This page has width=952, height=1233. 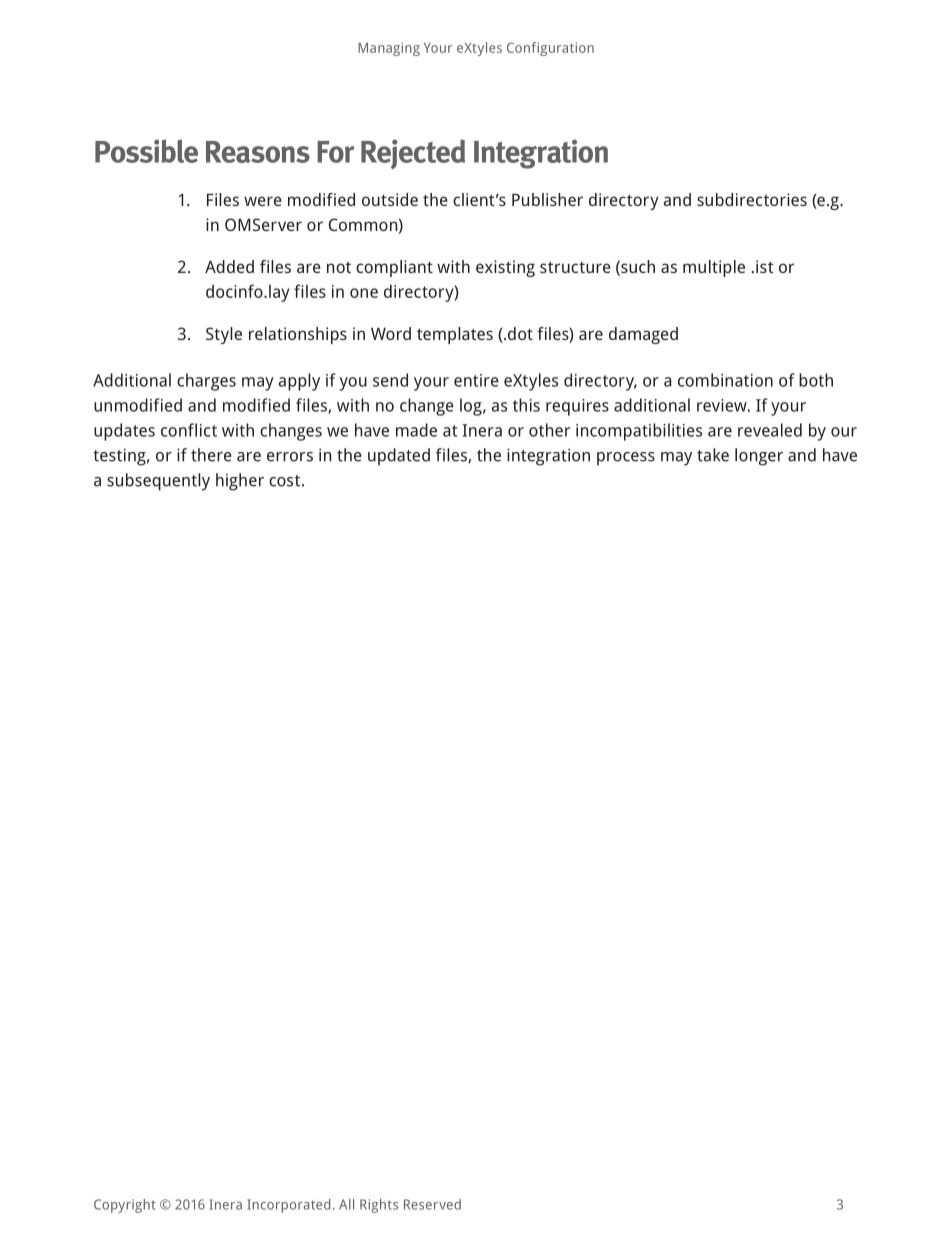 What do you see at coordinates (346, 1204) in the page?
I see `All` at bounding box center [346, 1204].
